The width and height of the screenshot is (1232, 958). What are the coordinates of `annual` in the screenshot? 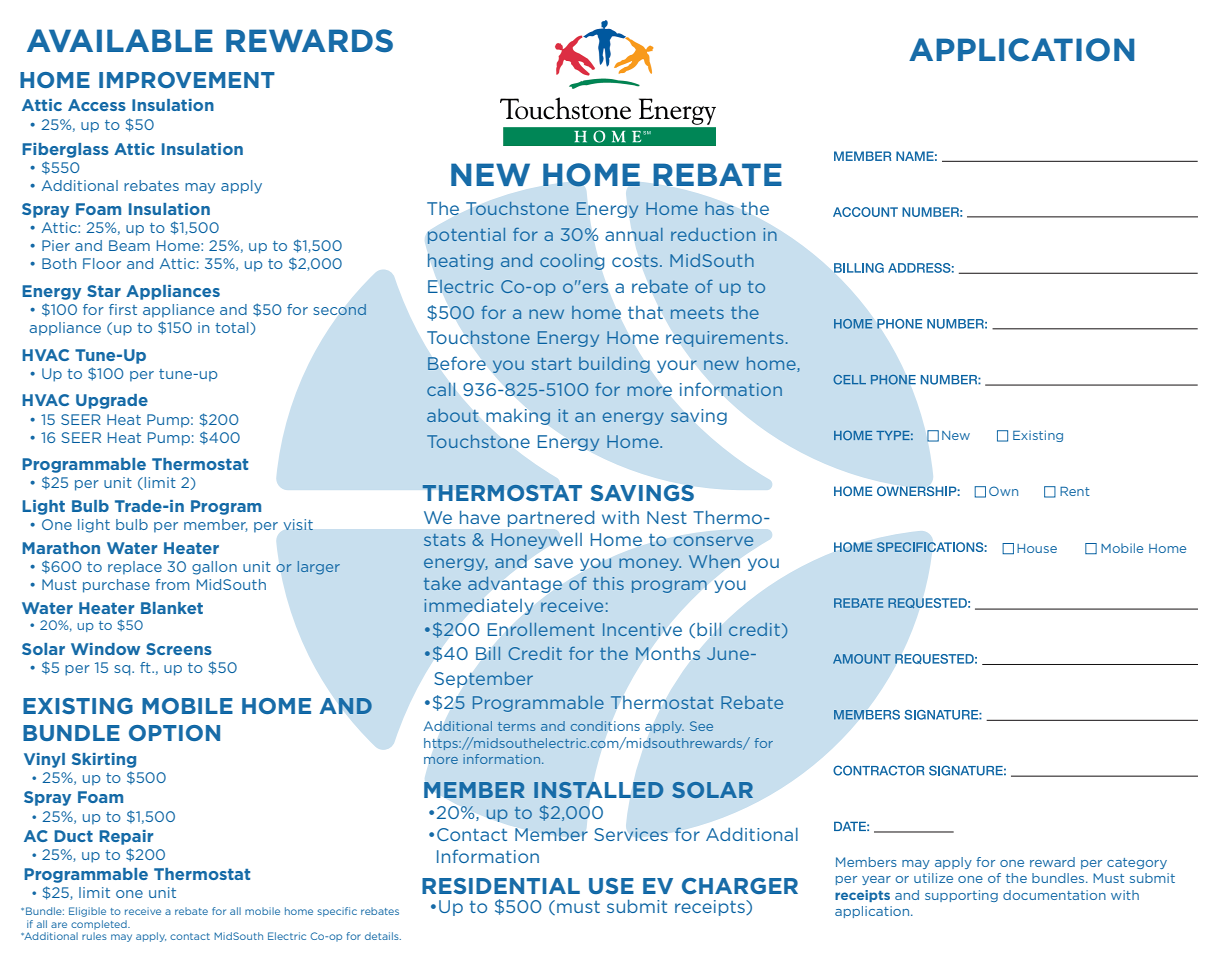 It's located at (634, 234).
